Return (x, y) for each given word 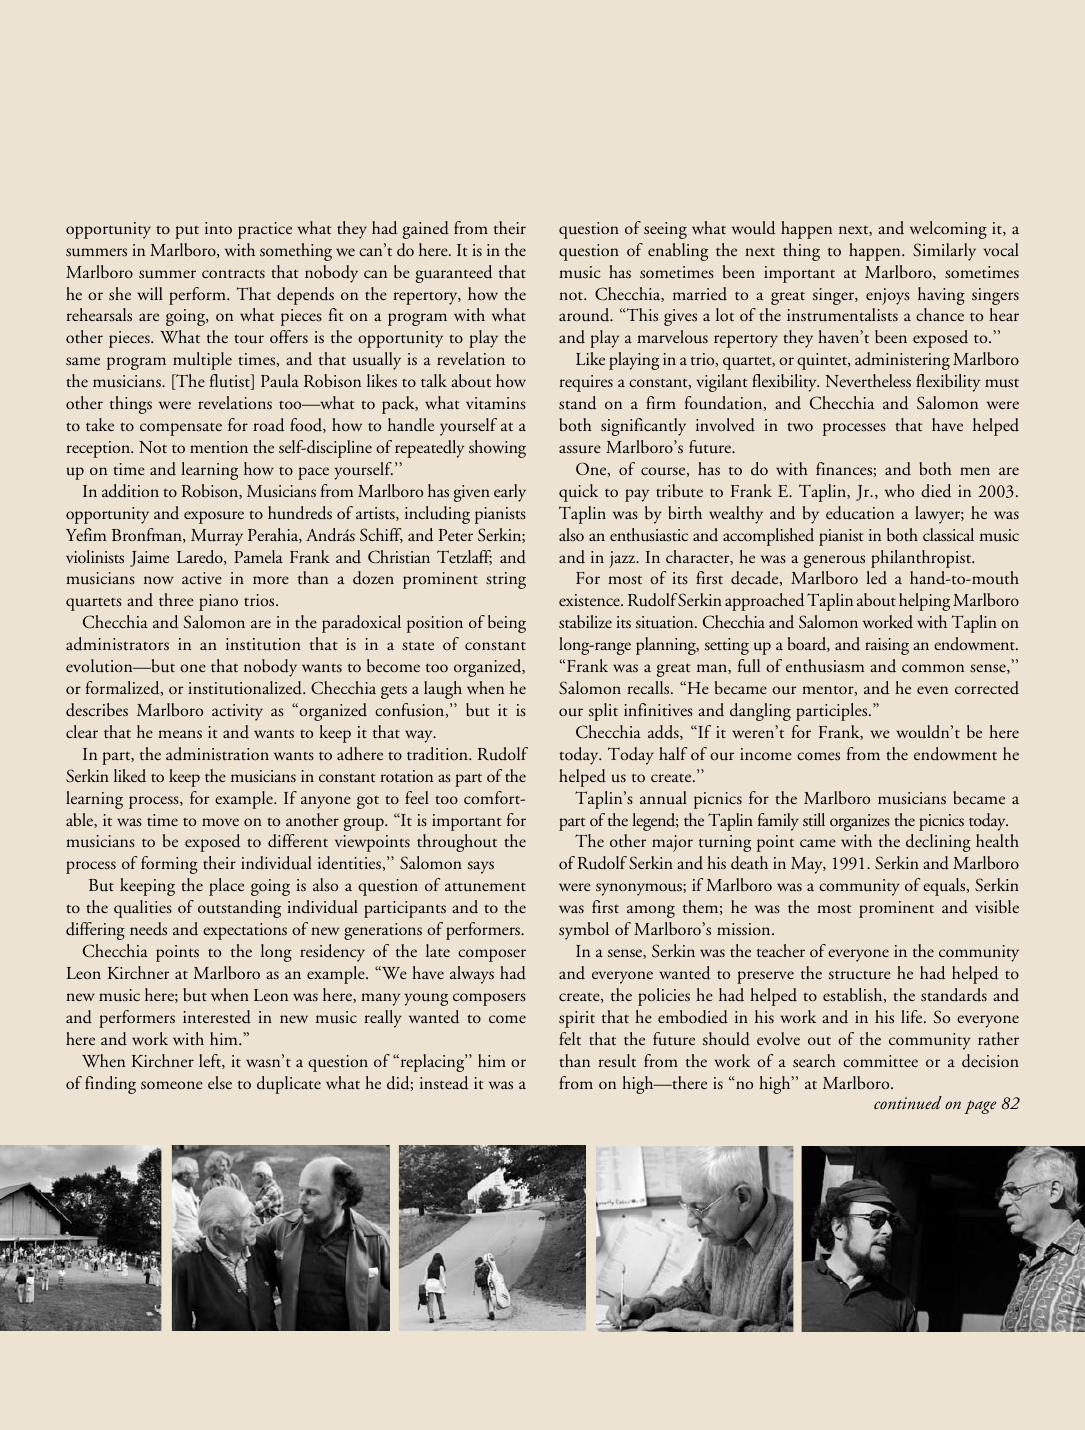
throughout (457, 843)
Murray (217, 537)
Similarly (944, 252)
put (187, 232)
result (617, 1061)
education (860, 513)
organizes (860, 822)
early (510, 493)
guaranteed (454, 274)
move (220, 822)
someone (172, 1085)
